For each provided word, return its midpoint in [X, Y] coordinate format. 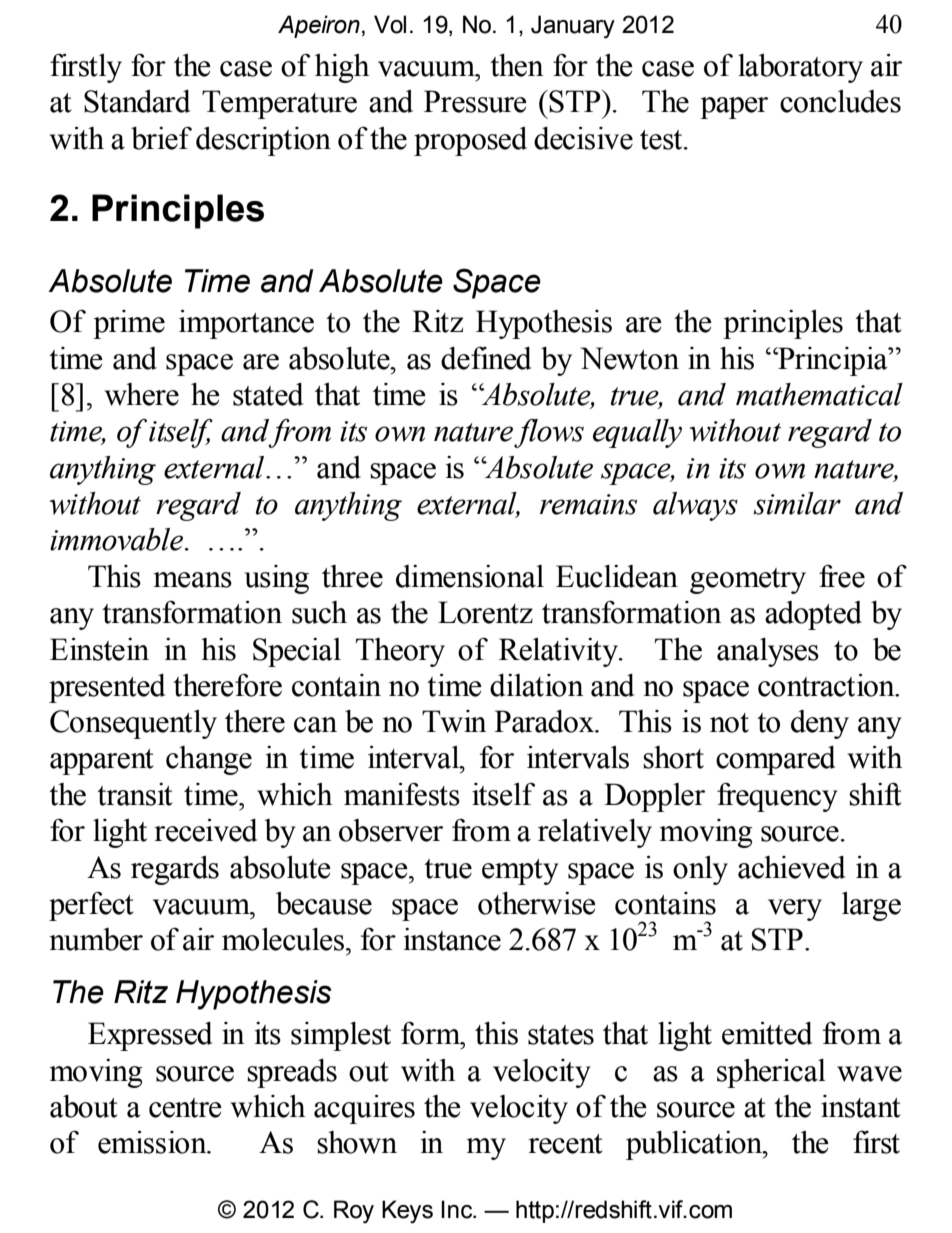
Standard [137, 101]
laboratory [800, 68]
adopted [813, 615]
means [193, 580]
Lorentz [485, 612]
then [517, 65]
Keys [407, 1212]
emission [153, 1142]
